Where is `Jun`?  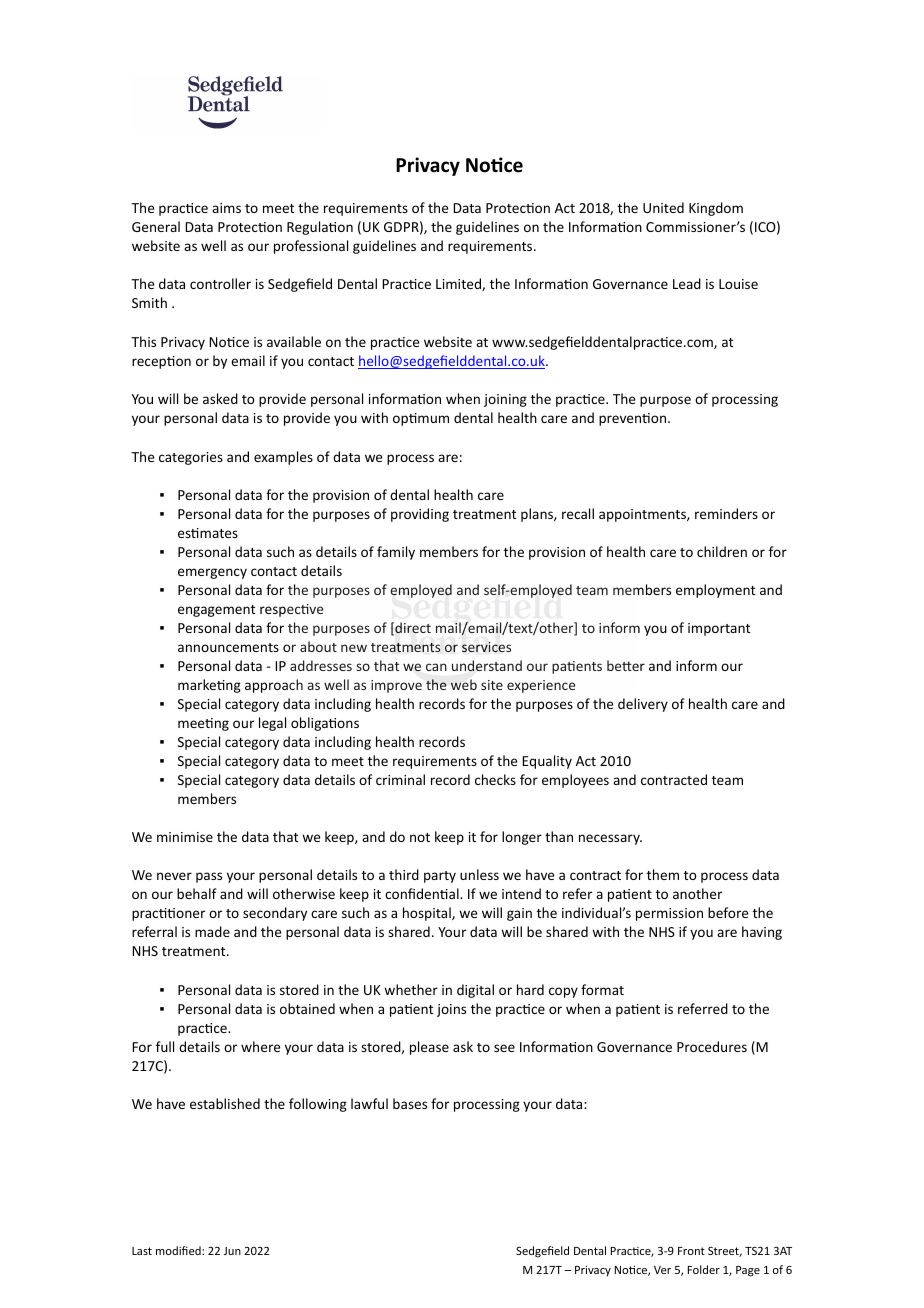
Jun is located at coordinates (232, 1251).
